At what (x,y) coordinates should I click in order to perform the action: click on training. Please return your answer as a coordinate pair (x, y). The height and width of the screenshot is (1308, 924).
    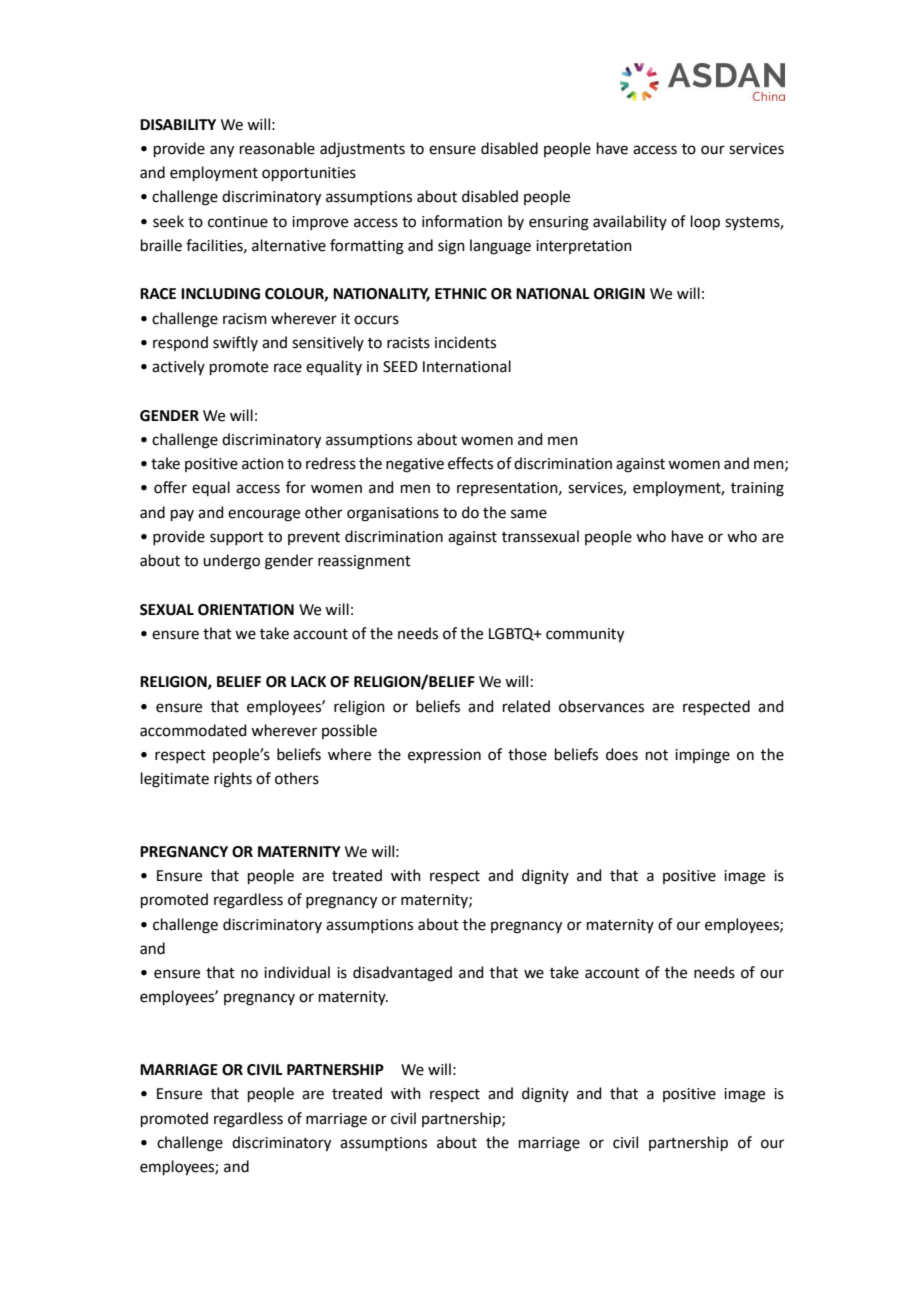
    Looking at the image, I should click on (757, 489).
